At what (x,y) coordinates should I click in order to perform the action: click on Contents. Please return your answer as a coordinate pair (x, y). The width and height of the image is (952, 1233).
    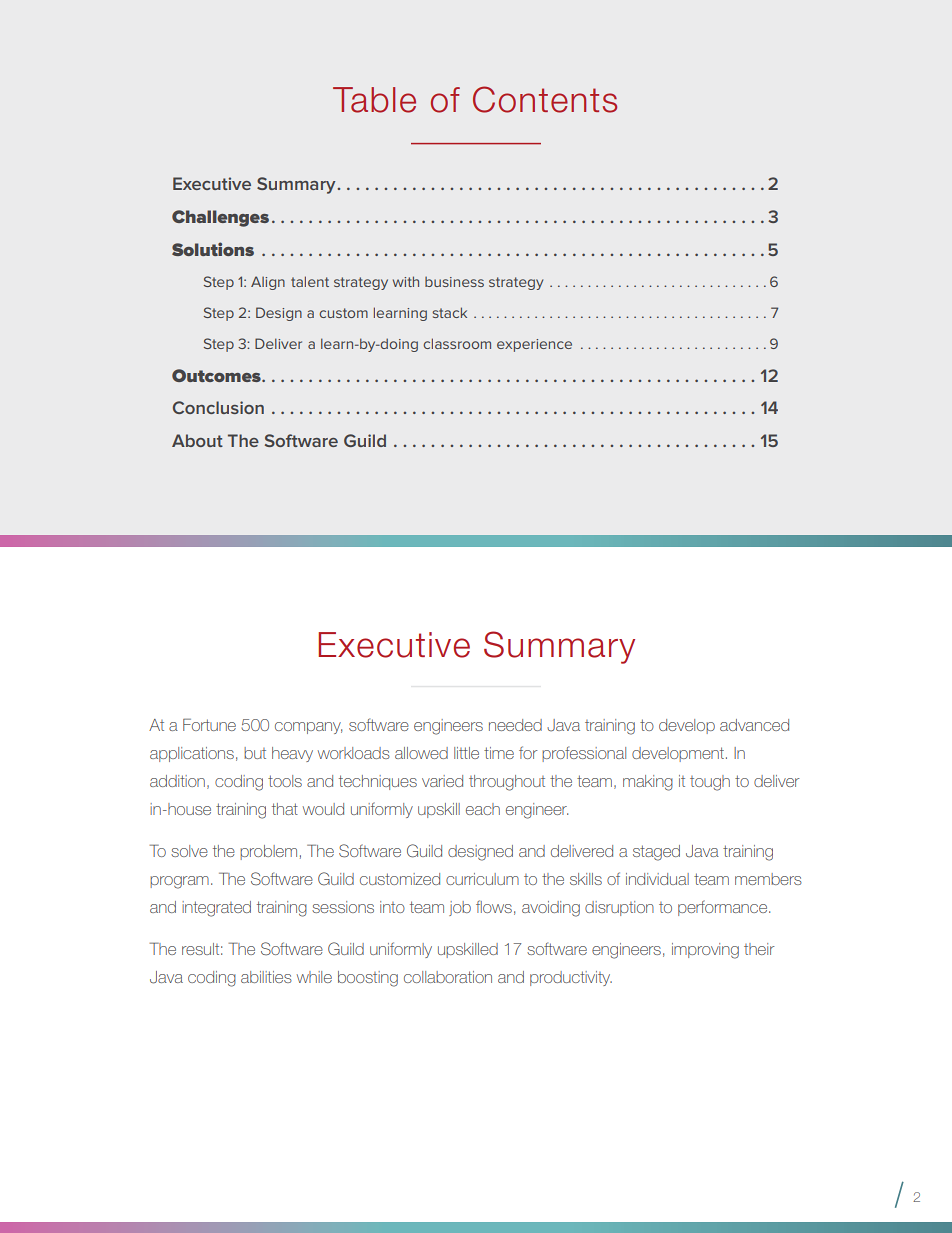
    Looking at the image, I should click on (545, 99).
